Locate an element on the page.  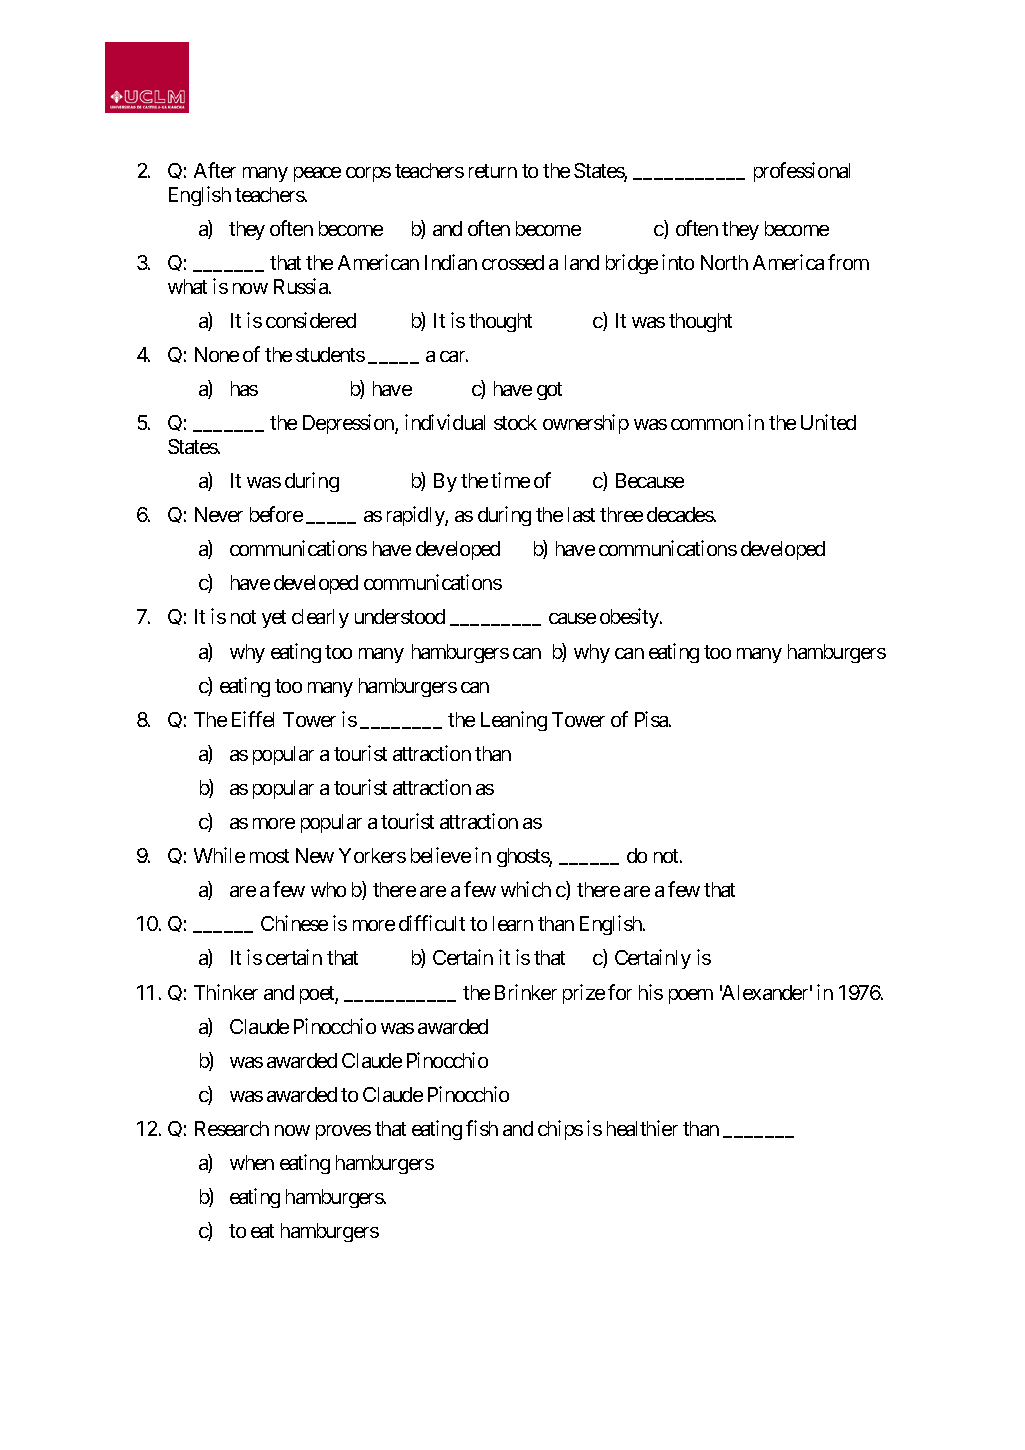
fish is located at coordinates (482, 1128).
